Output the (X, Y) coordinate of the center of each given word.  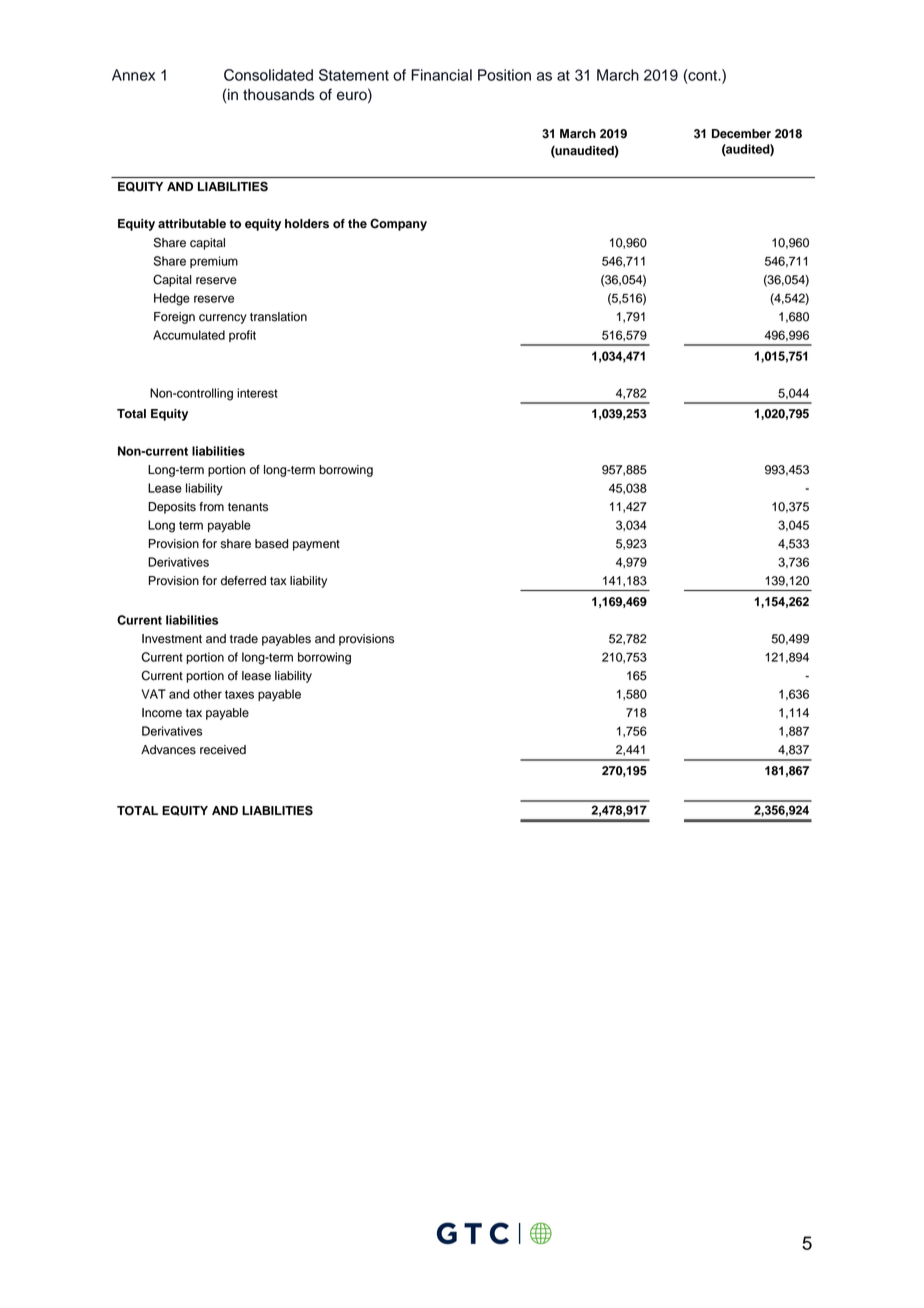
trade (244, 639)
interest (257, 393)
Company (398, 224)
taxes (239, 694)
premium (214, 262)
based (271, 544)
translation (278, 317)
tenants (248, 507)
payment (316, 545)
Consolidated (268, 75)
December (741, 134)
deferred (243, 581)
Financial (441, 75)
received (223, 750)
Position (504, 75)
